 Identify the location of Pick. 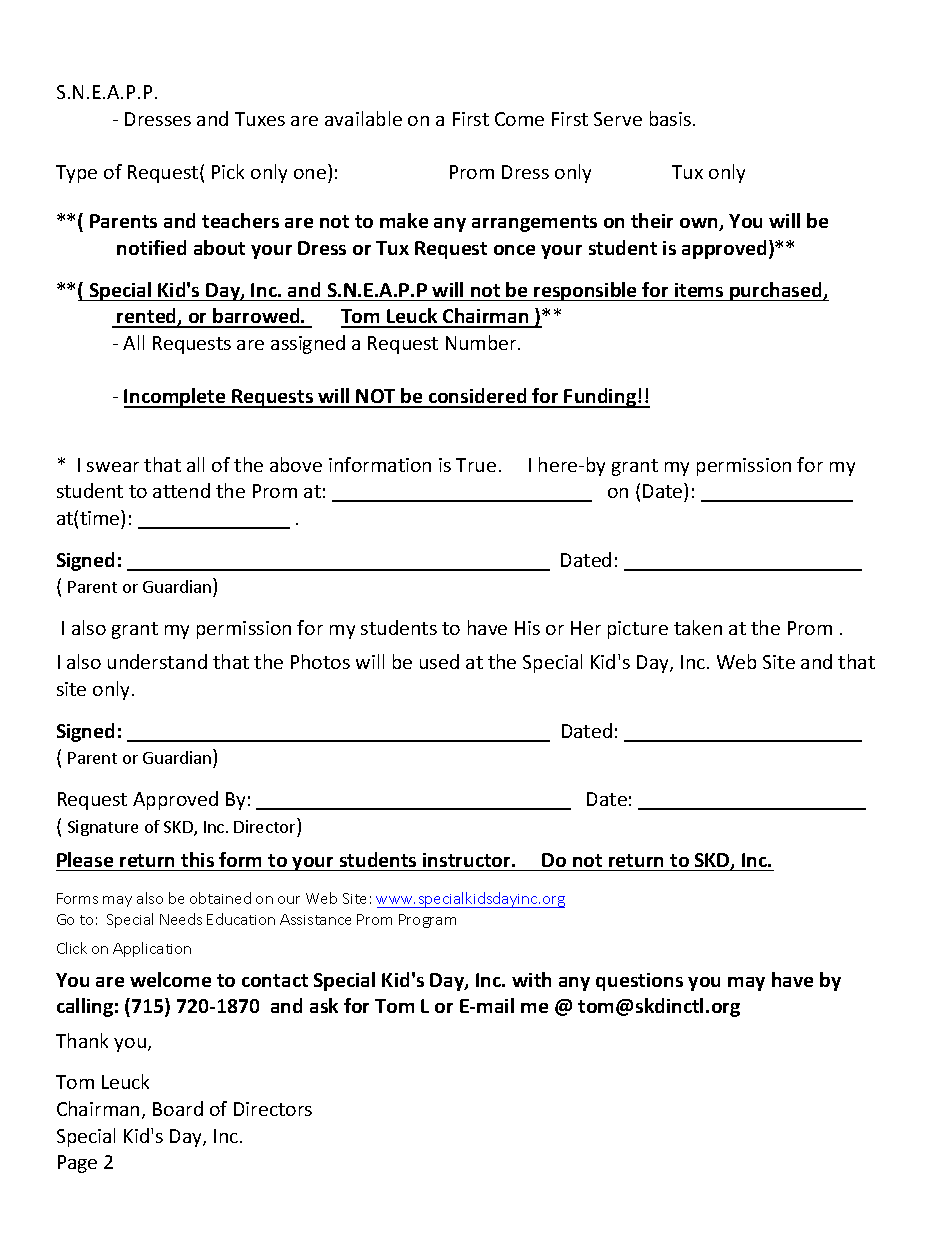
(228, 171).
